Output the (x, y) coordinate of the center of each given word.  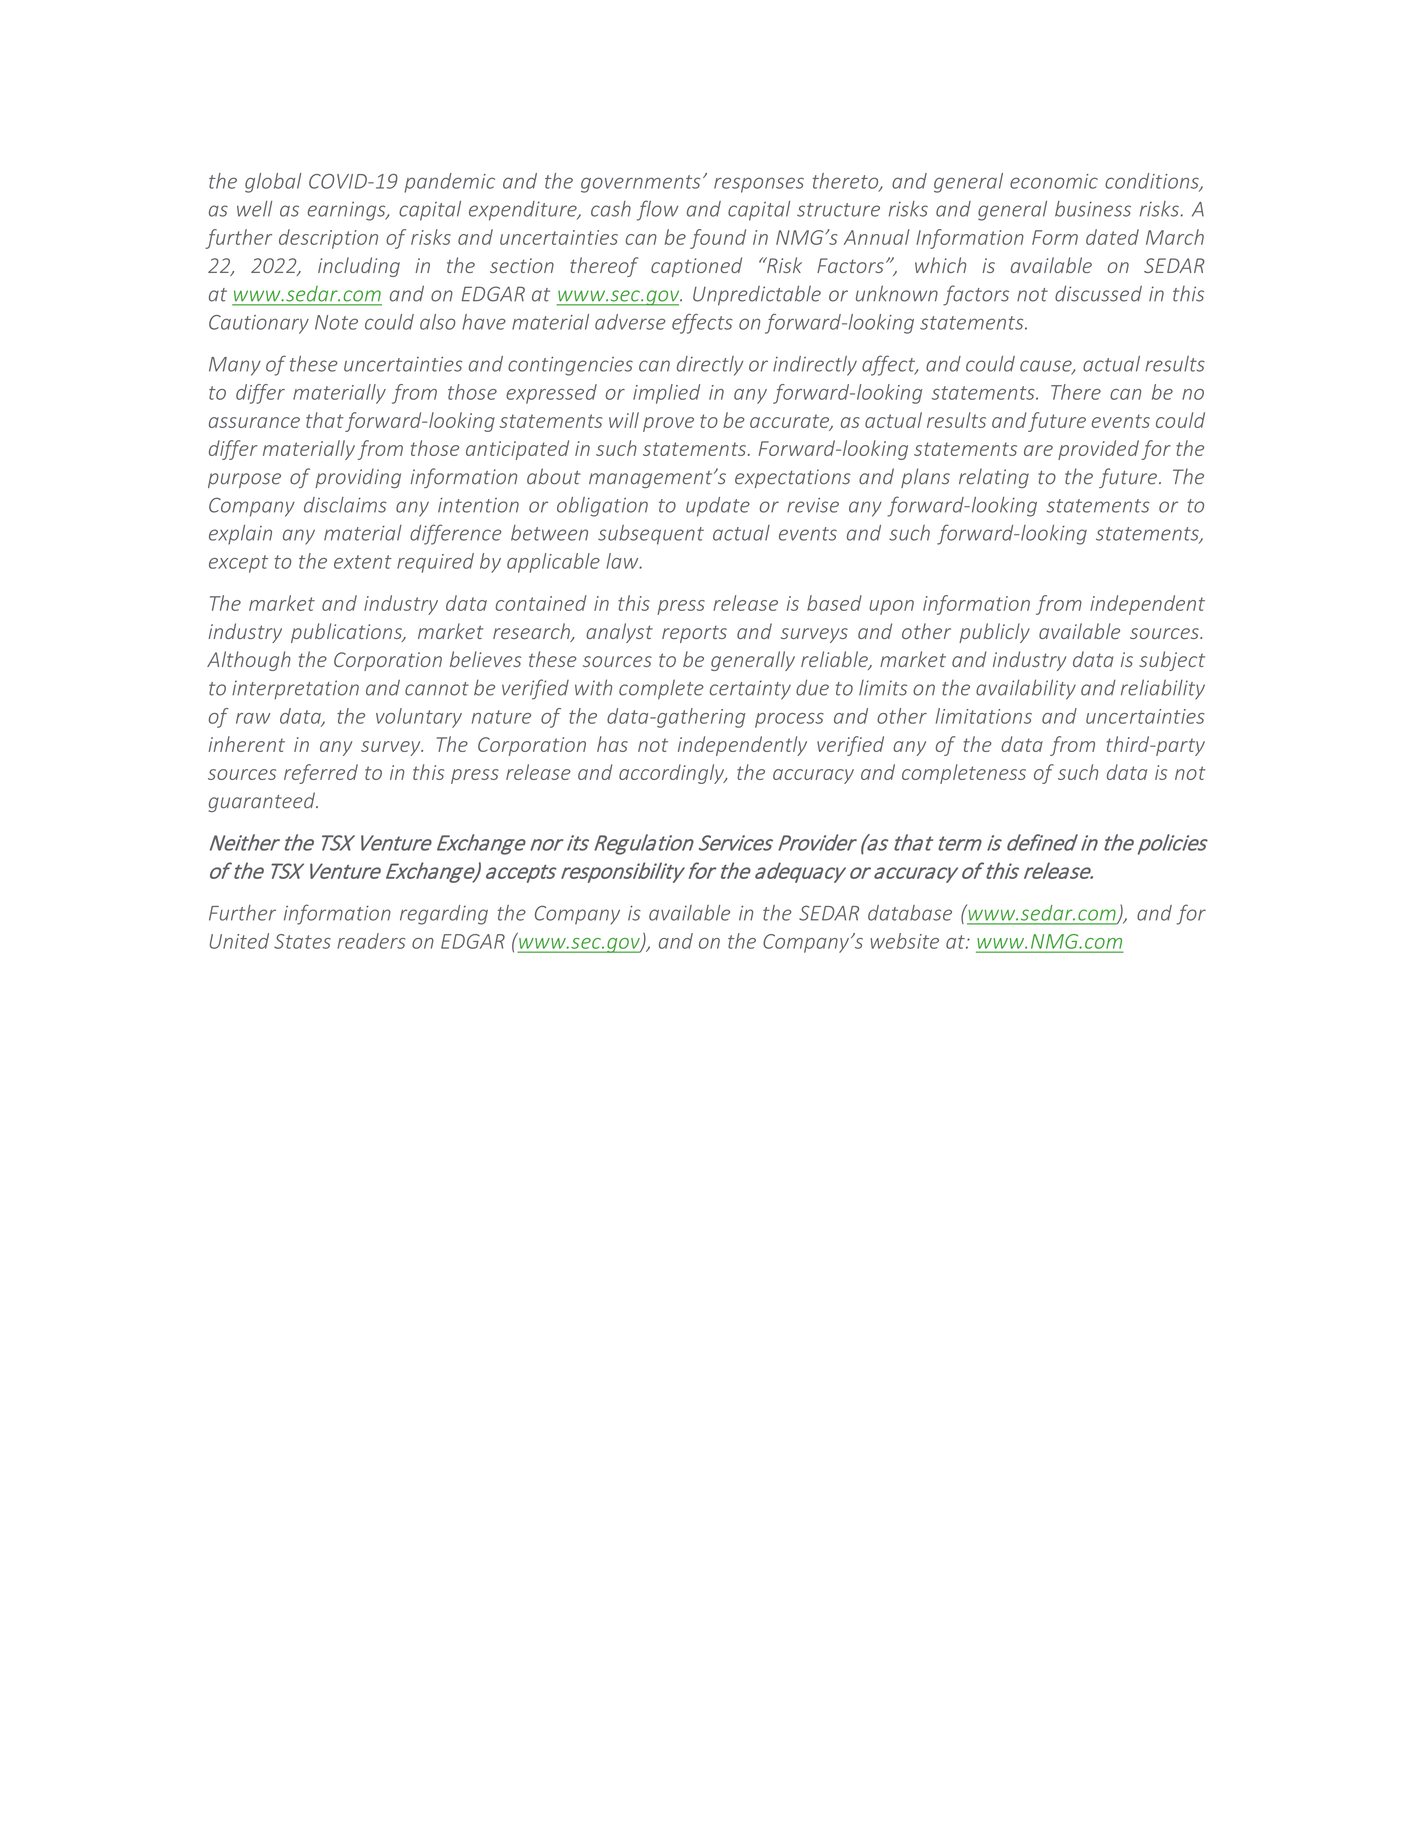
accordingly (672, 774)
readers (371, 941)
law (623, 561)
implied (666, 394)
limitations (984, 716)
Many (235, 366)
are (1038, 450)
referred (321, 774)
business (1093, 209)
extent (363, 562)
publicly (994, 633)
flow (657, 210)
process (789, 720)
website (904, 941)
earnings (348, 211)
